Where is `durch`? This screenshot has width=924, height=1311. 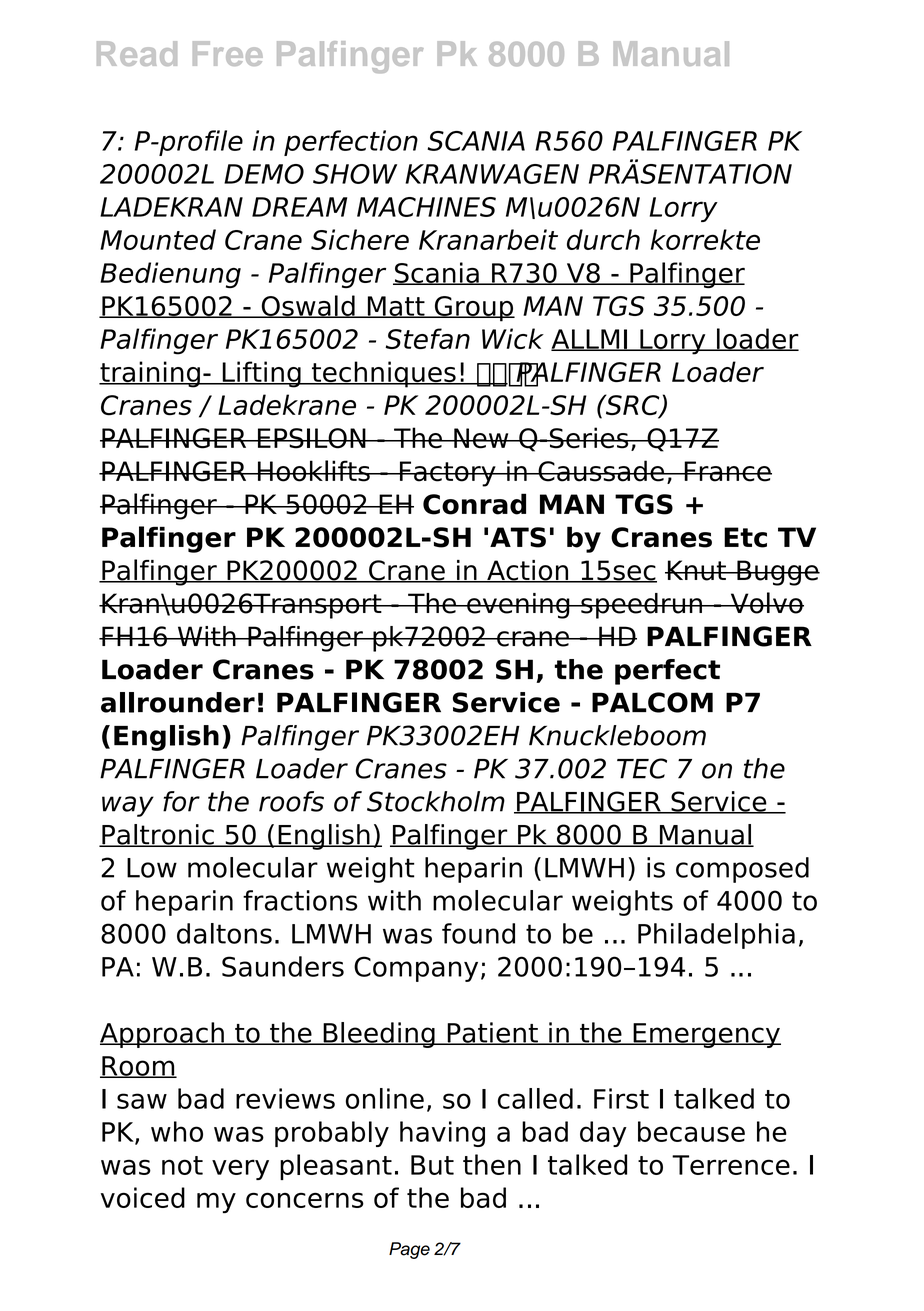
durch is located at coordinates (603, 239).
